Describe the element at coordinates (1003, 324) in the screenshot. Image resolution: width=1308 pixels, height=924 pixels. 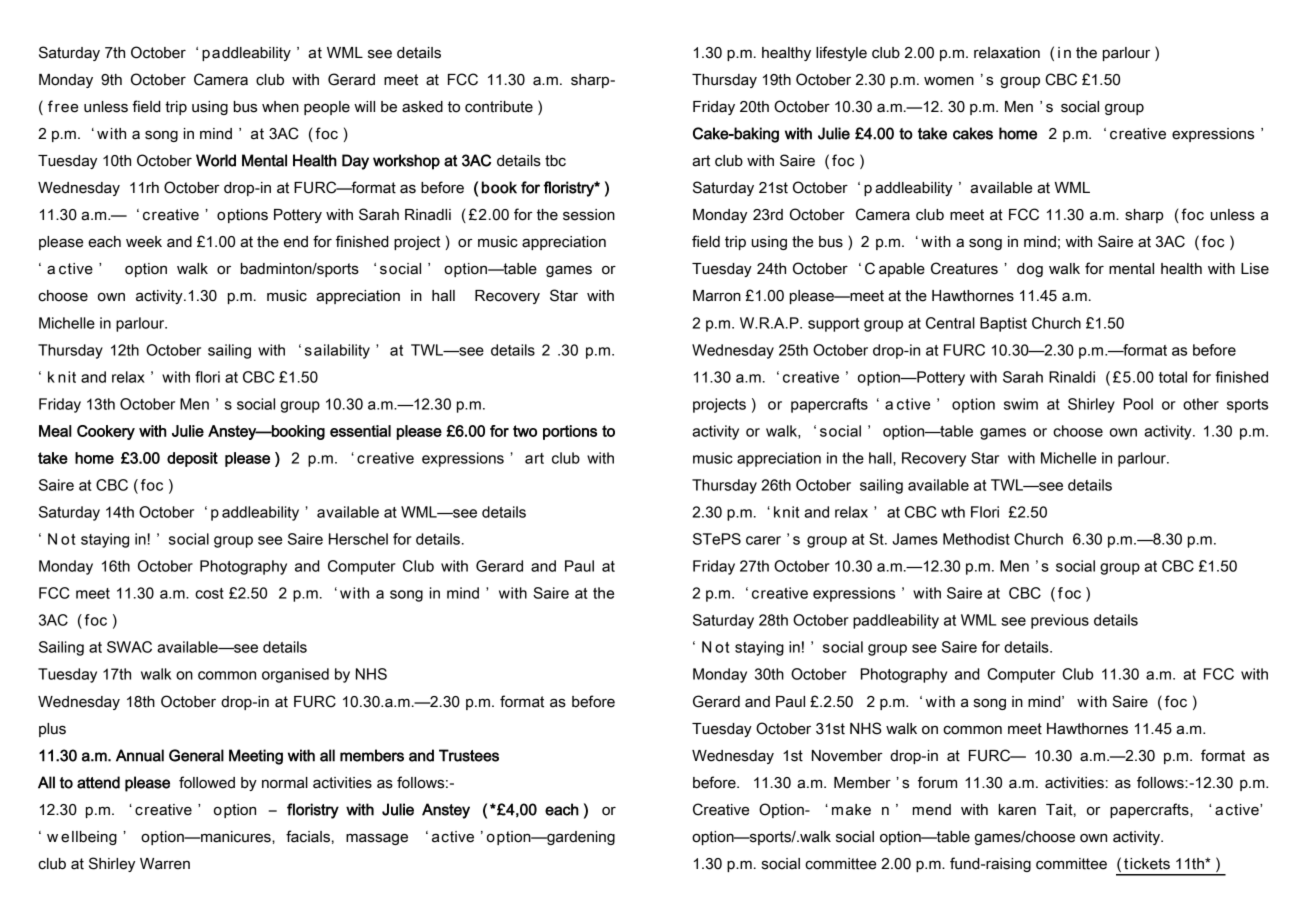
I see `Baptist` at that location.
